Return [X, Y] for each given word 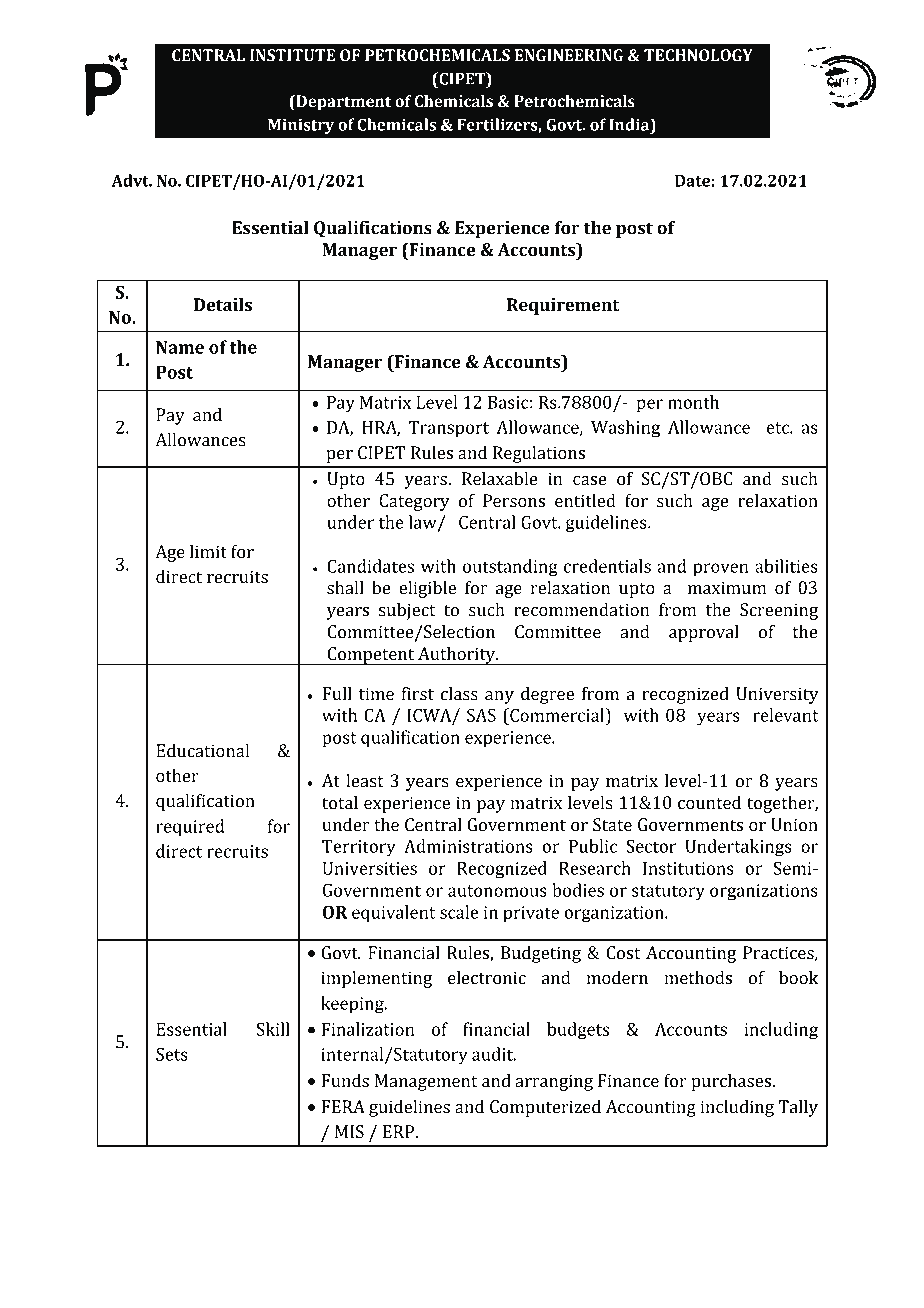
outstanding [510, 568]
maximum [727, 588]
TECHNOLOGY [698, 55]
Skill [273, 1029]
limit [208, 552]
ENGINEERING [569, 55]
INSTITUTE [292, 55]
